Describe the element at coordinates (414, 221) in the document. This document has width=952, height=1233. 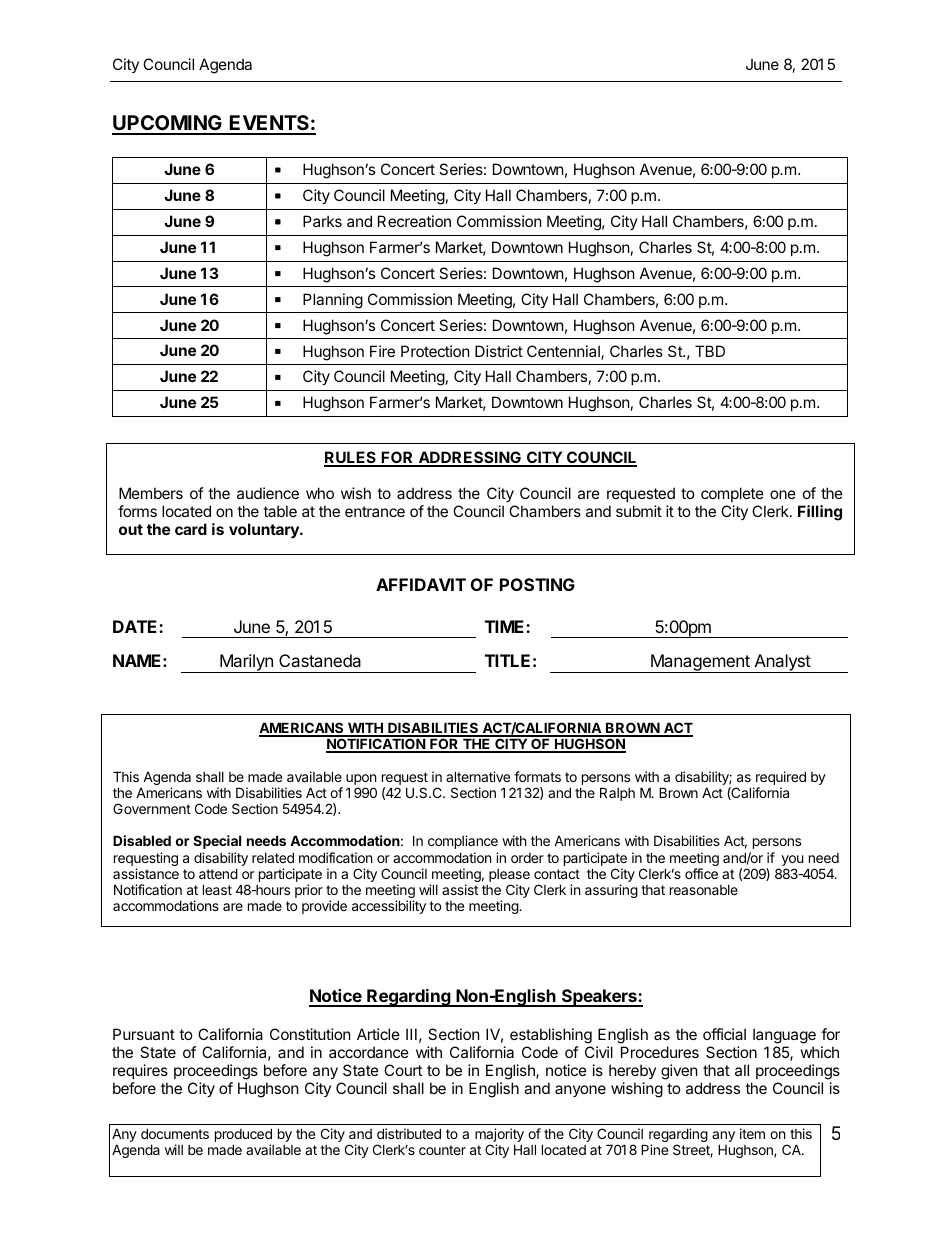
I see `Recreation` at that location.
